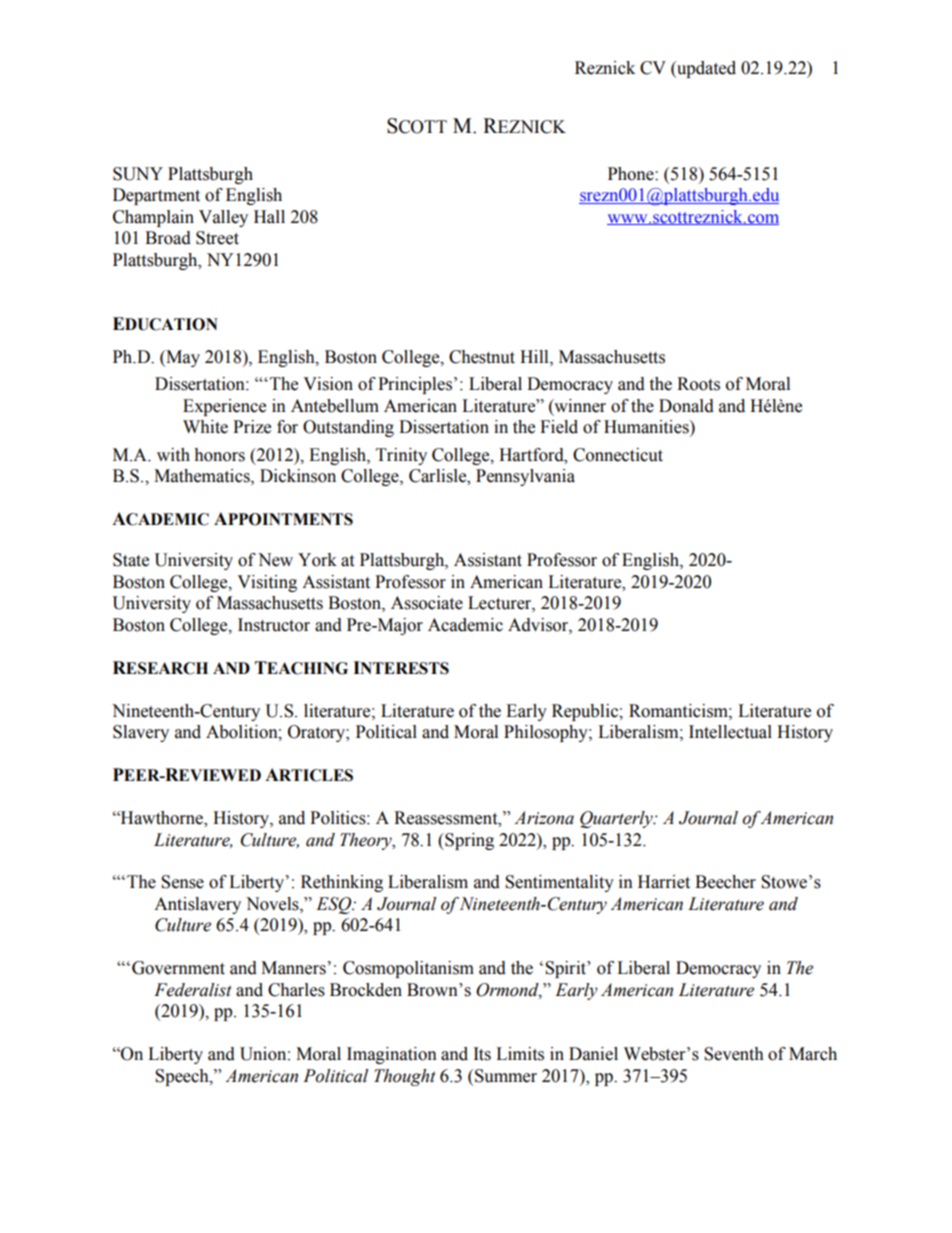  What do you see at coordinates (183, 1077) in the screenshot?
I see `Speech` at bounding box center [183, 1077].
